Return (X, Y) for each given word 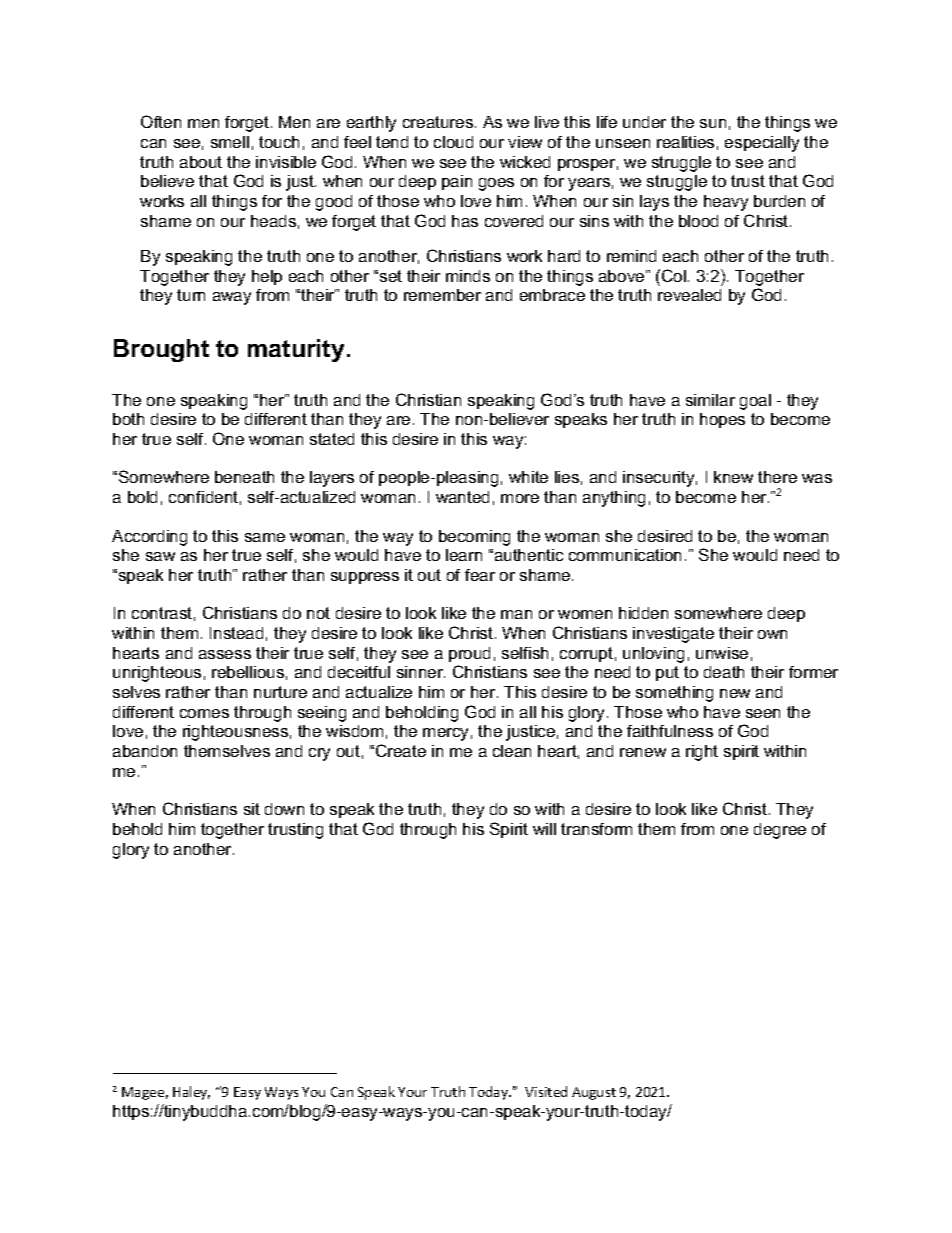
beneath (244, 477)
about (201, 162)
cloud (453, 142)
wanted (462, 497)
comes (204, 713)
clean (512, 751)
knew (733, 477)
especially (762, 144)
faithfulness (670, 731)
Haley (191, 1093)
